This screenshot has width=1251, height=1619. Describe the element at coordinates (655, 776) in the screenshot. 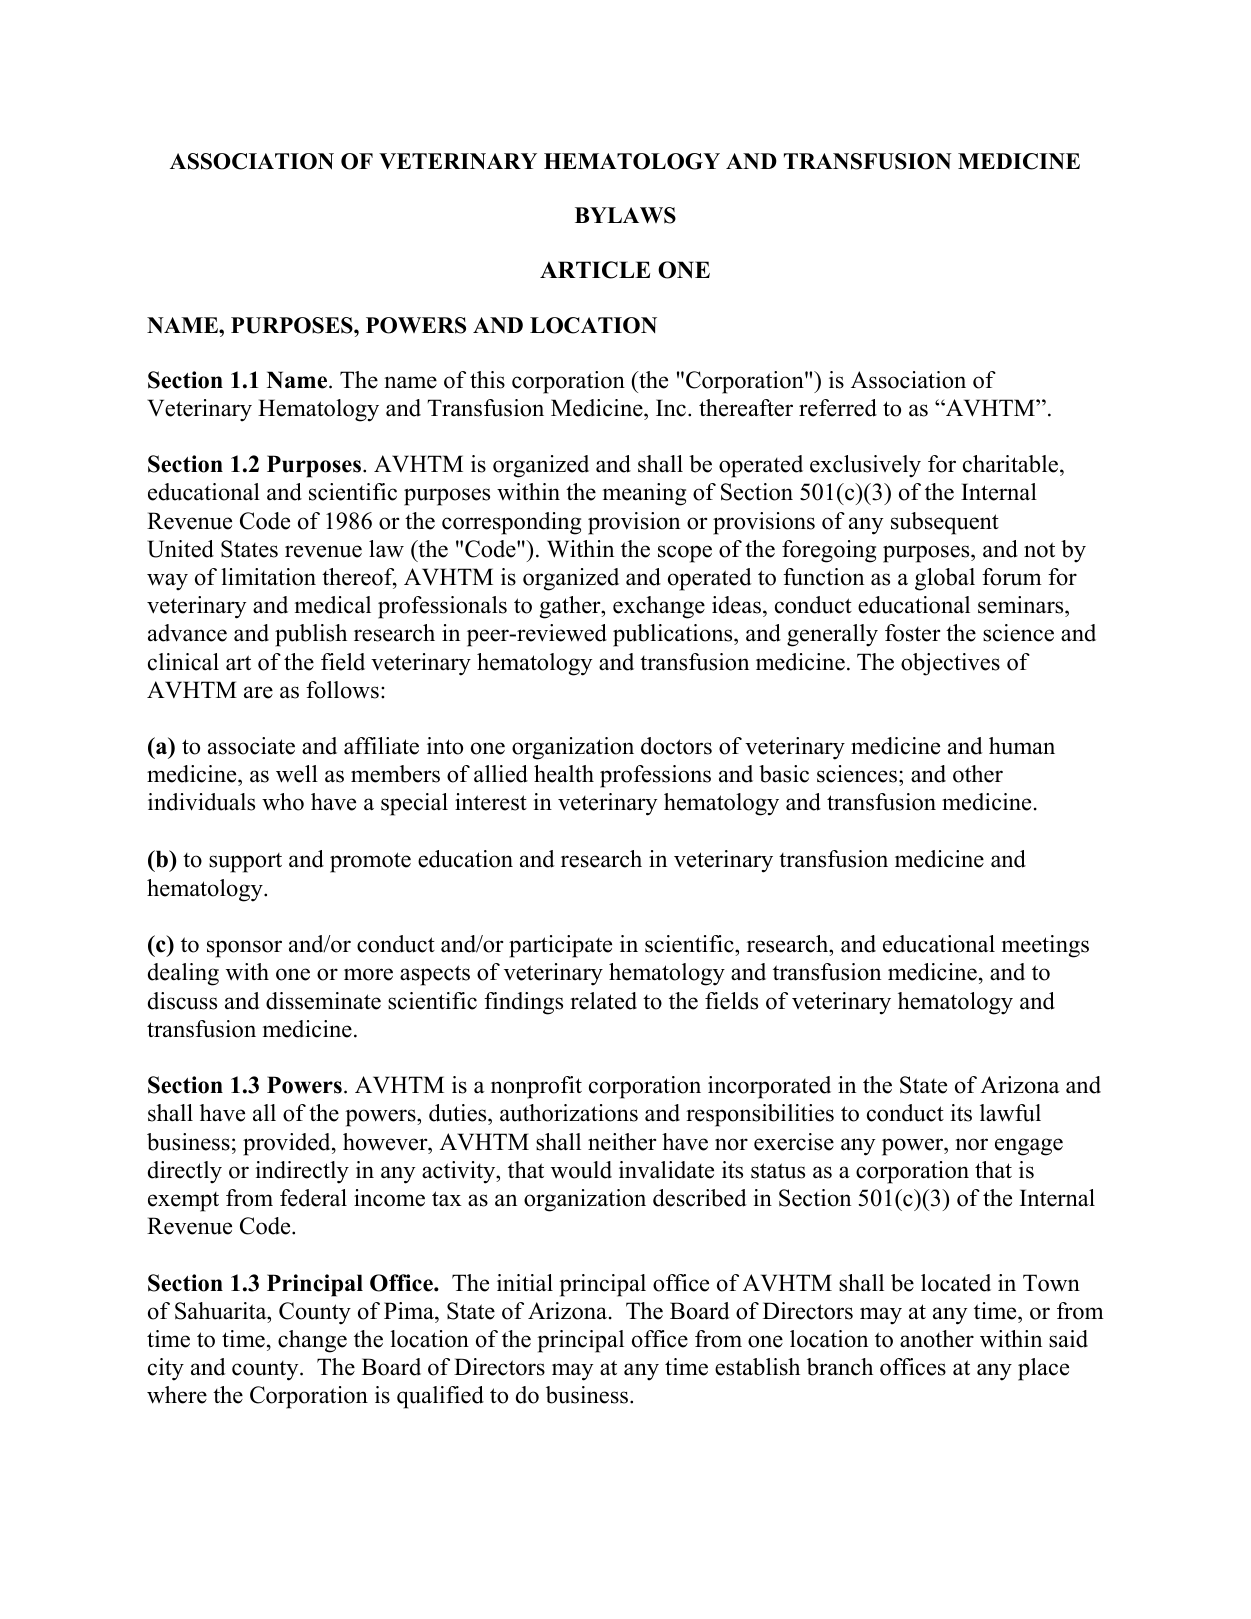

I see `professions` at that location.
